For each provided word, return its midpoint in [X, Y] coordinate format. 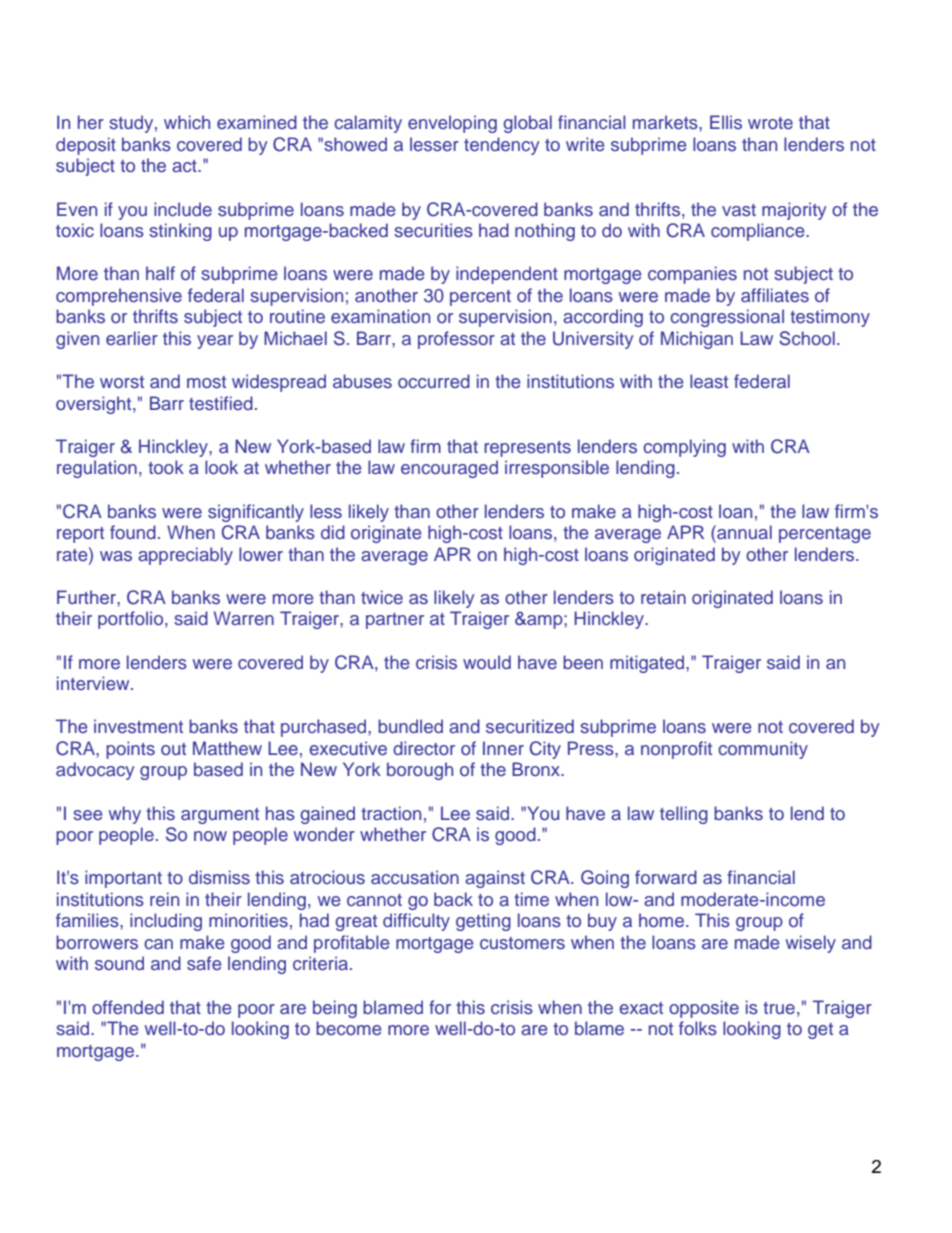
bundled [410, 726]
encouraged [449, 469]
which [187, 122]
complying [684, 448]
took [166, 467]
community [763, 750]
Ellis [726, 122]
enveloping [452, 124]
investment [138, 726]
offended [128, 1007]
